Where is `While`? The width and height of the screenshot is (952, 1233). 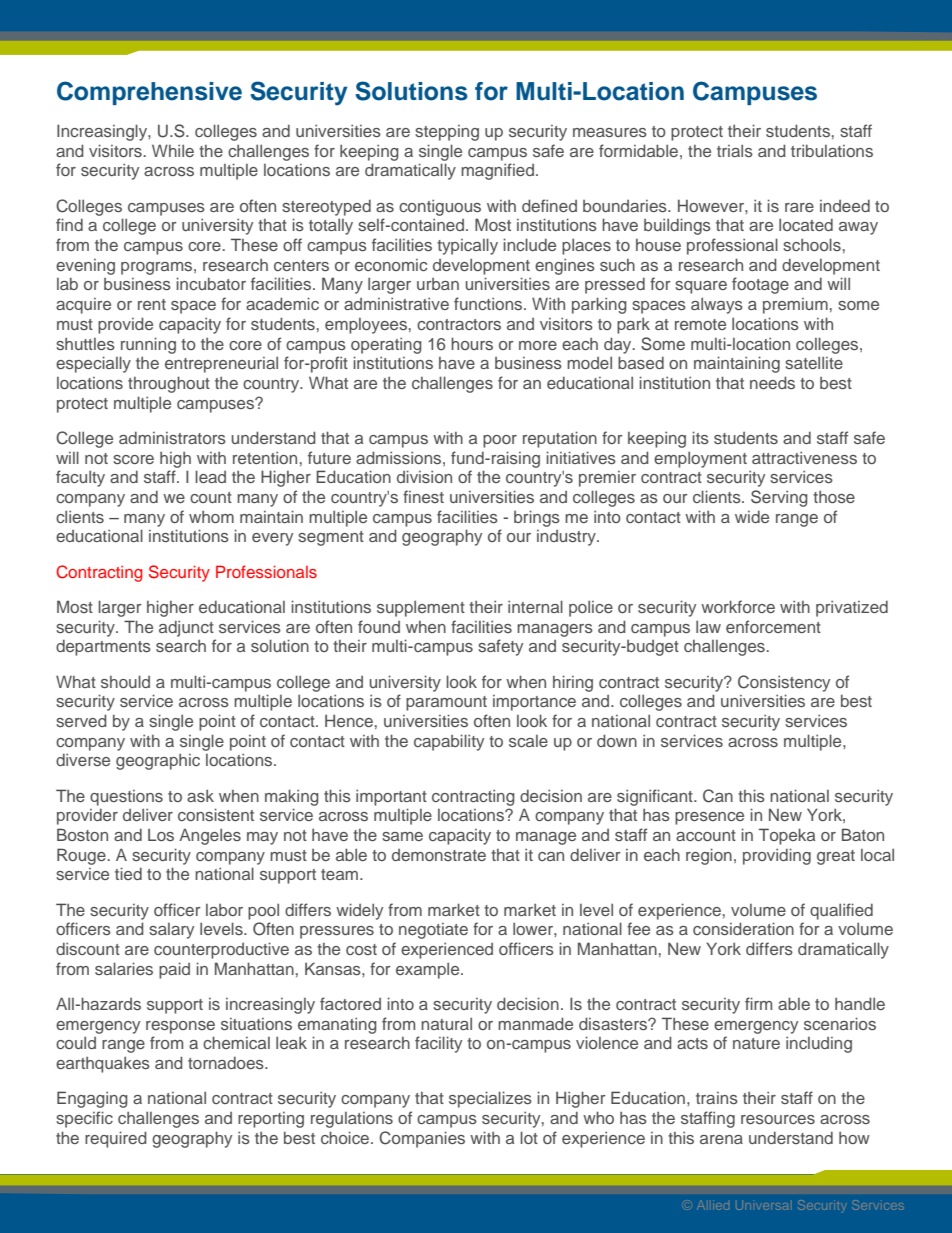 While is located at coordinates (173, 150).
